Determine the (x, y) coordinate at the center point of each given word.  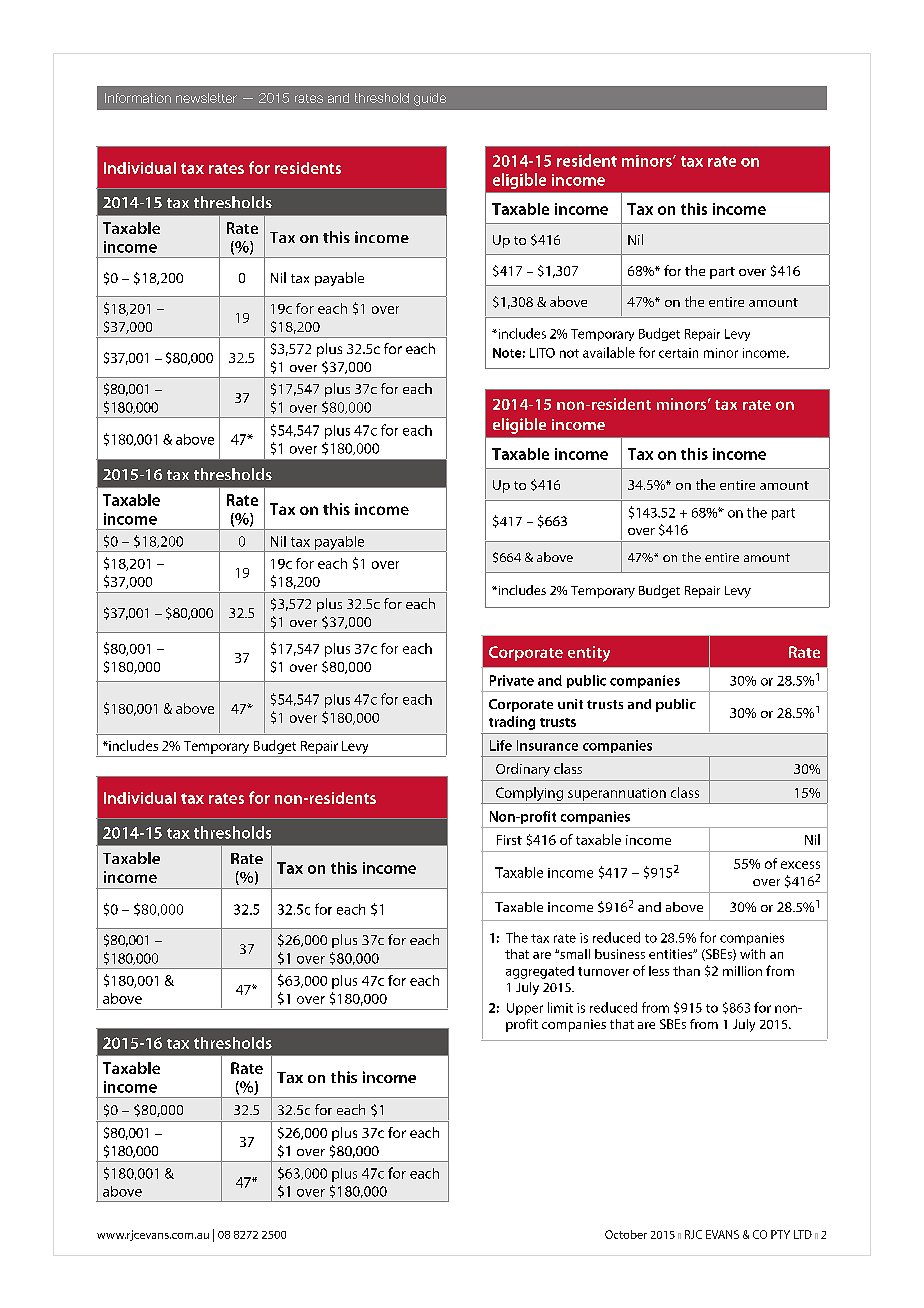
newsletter (206, 98)
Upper (525, 1009)
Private (512, 680)
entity (589, 654)
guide (430, 99)
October (626, 1234)
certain (678, 353)
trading (512, 723)
